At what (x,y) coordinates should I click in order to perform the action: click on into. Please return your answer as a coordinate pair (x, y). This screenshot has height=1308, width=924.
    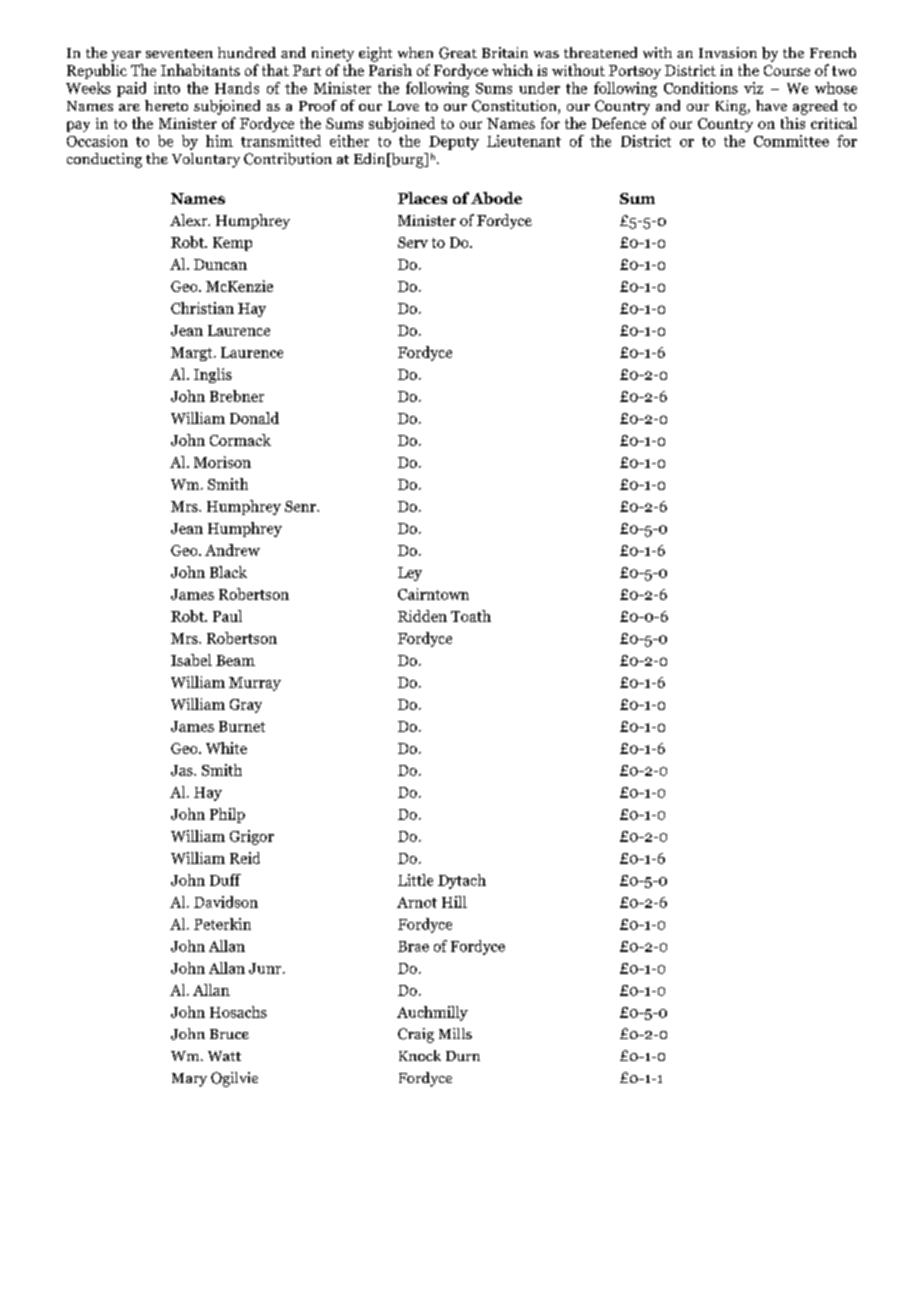
    Looking at the image, I should click on (167, 88).
